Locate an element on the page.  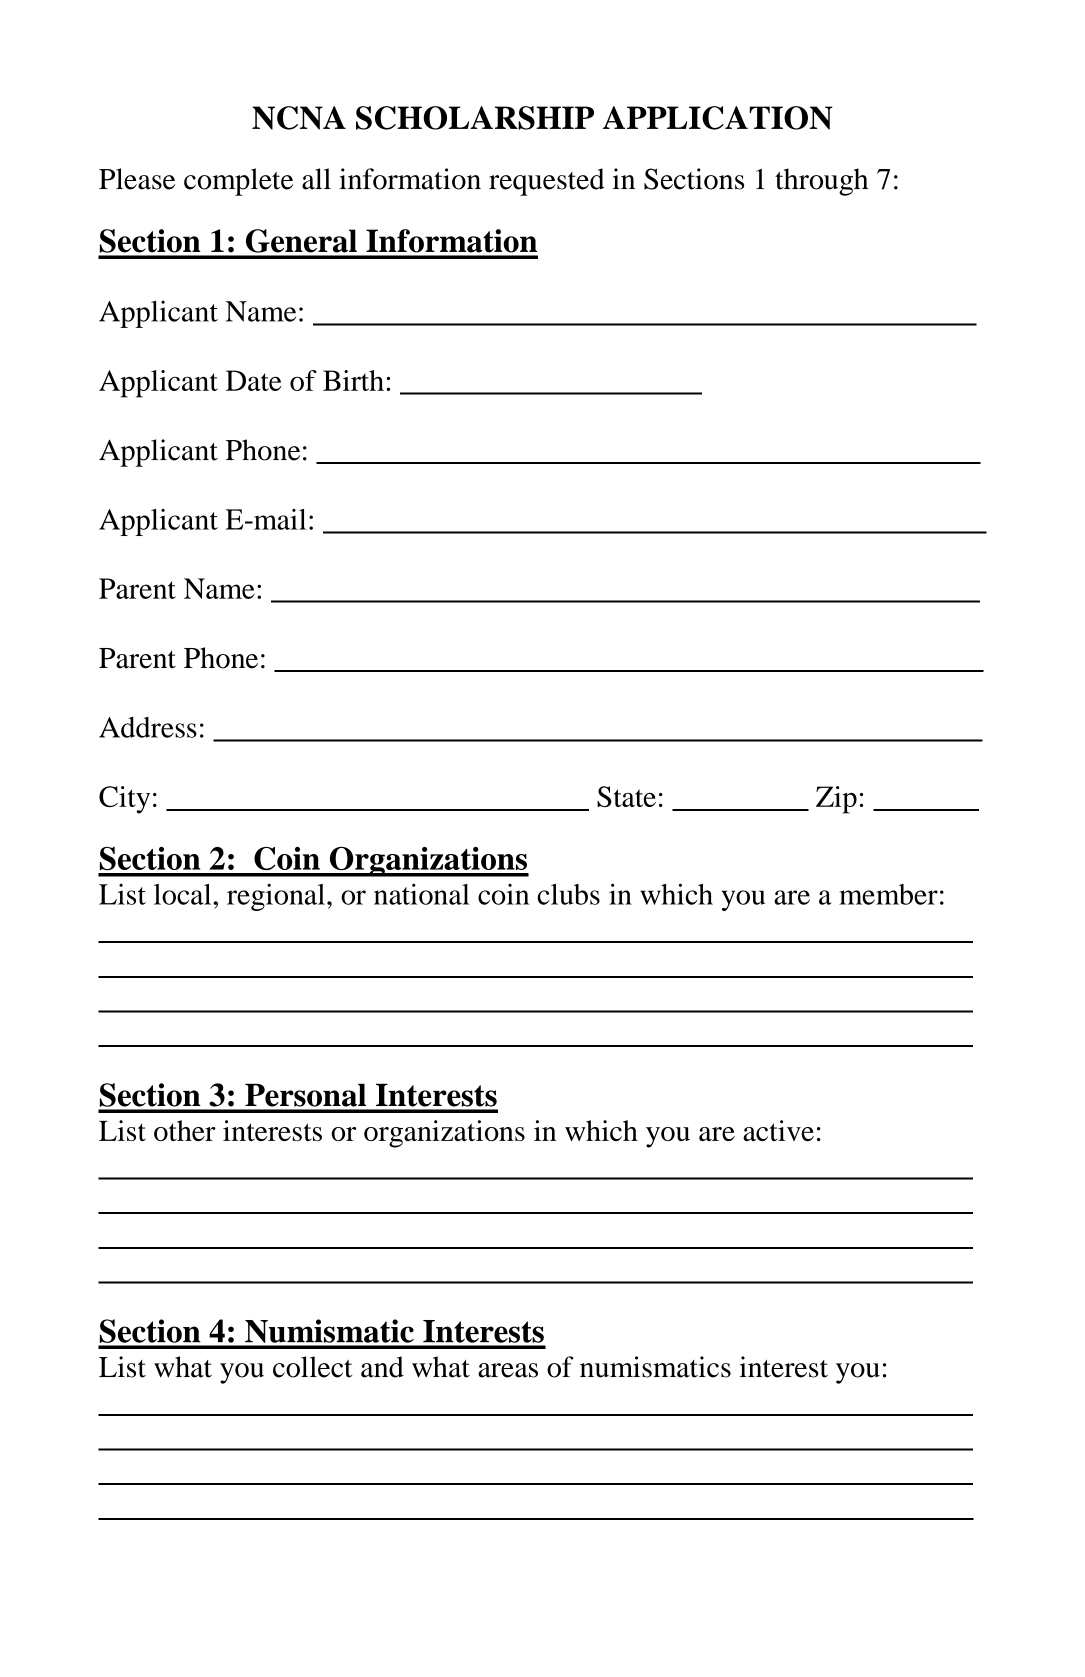
collect is located at coordinates (312, 1367).
